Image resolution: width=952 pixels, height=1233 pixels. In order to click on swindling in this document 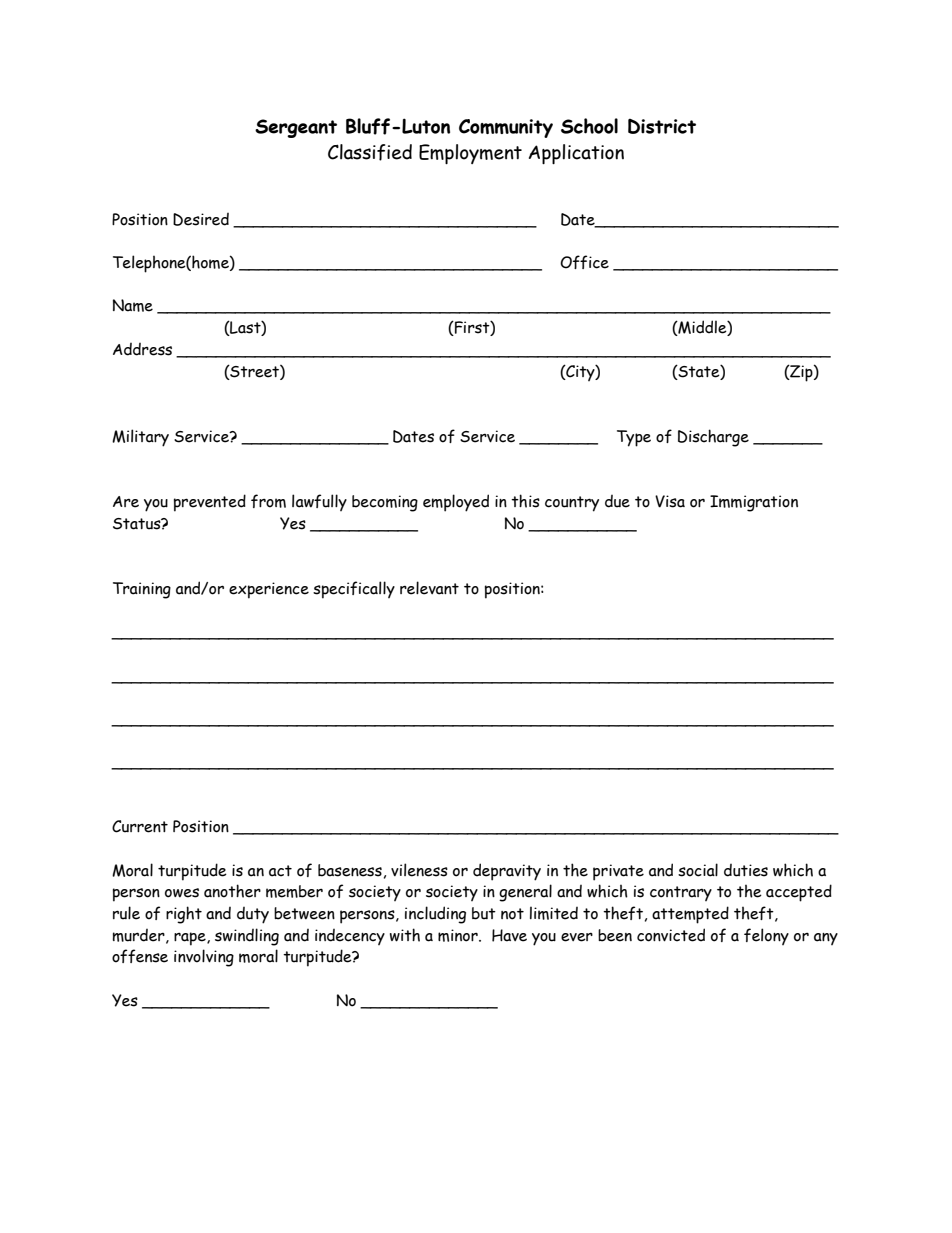, I will do `click(247, 937)`.
